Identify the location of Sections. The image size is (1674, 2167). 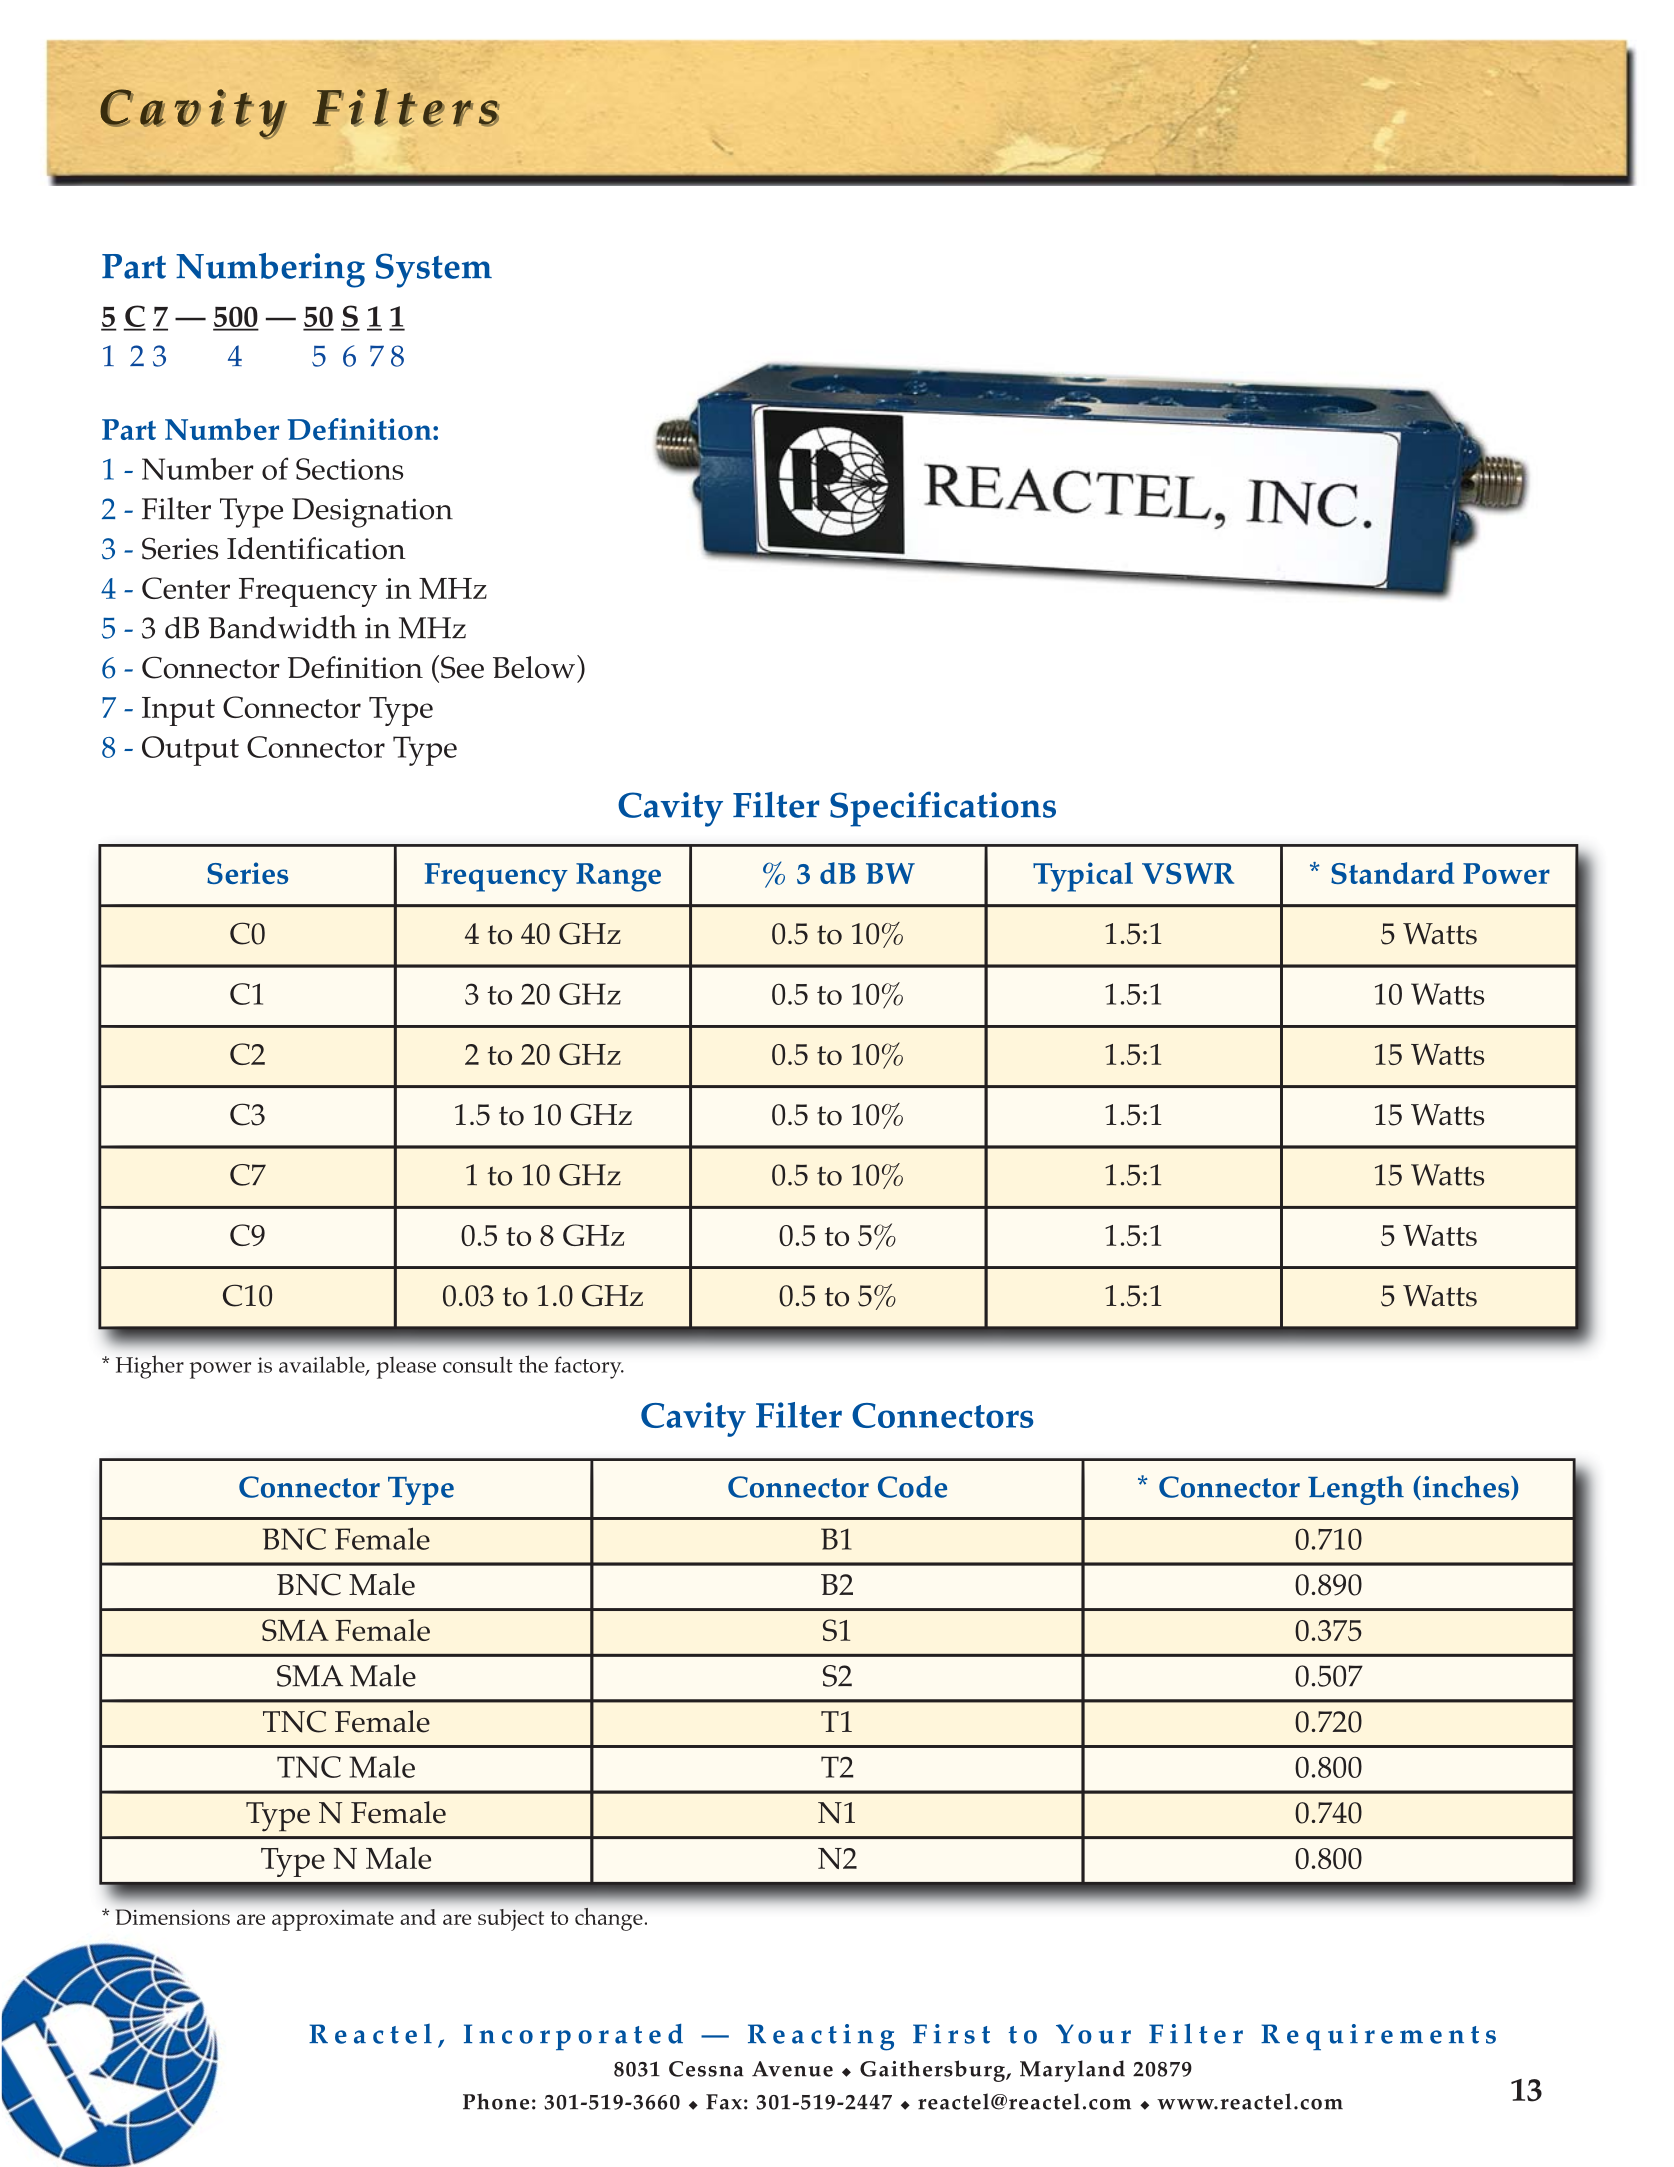
(349, 469).
